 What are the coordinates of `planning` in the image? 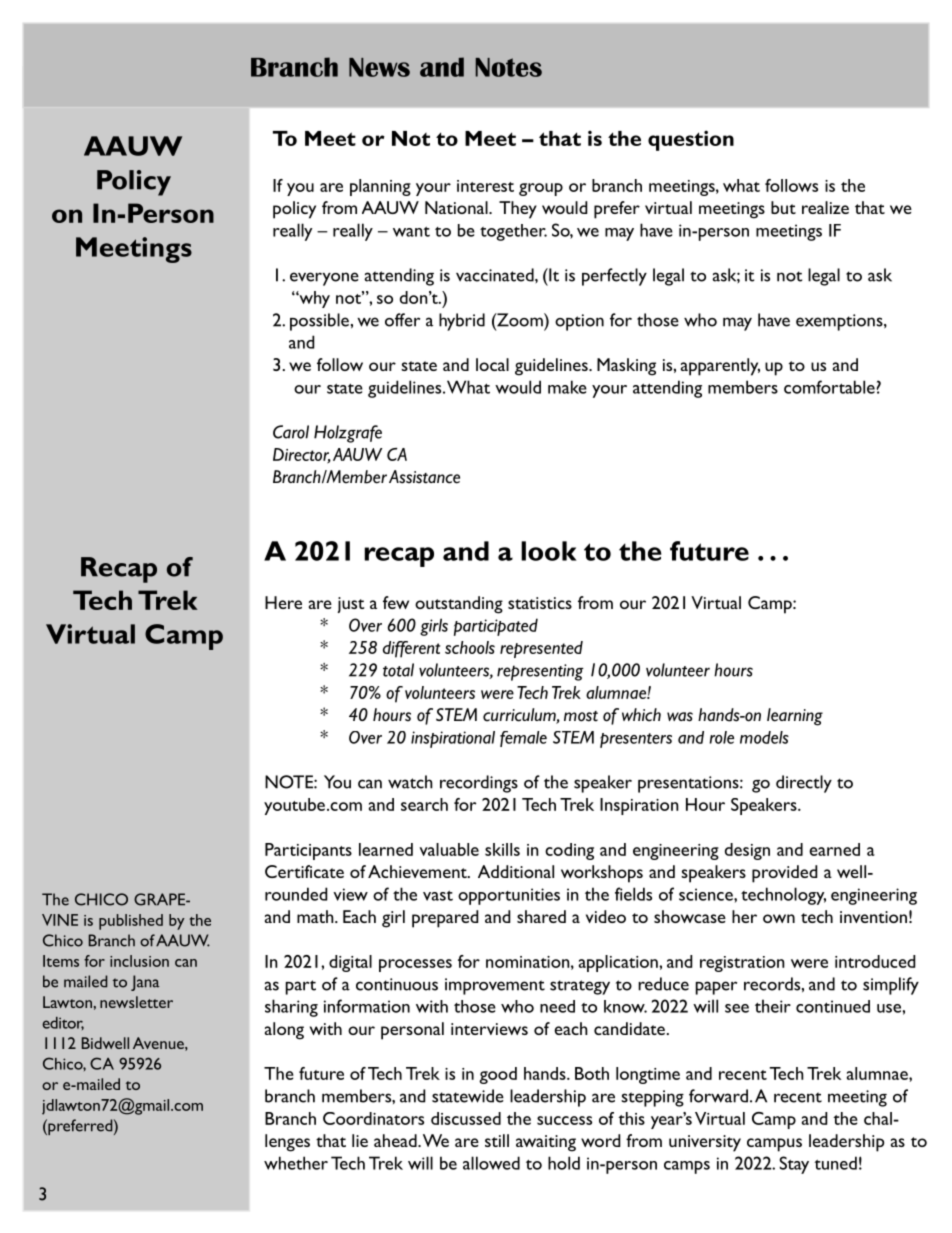 It's located at (380, 187).
